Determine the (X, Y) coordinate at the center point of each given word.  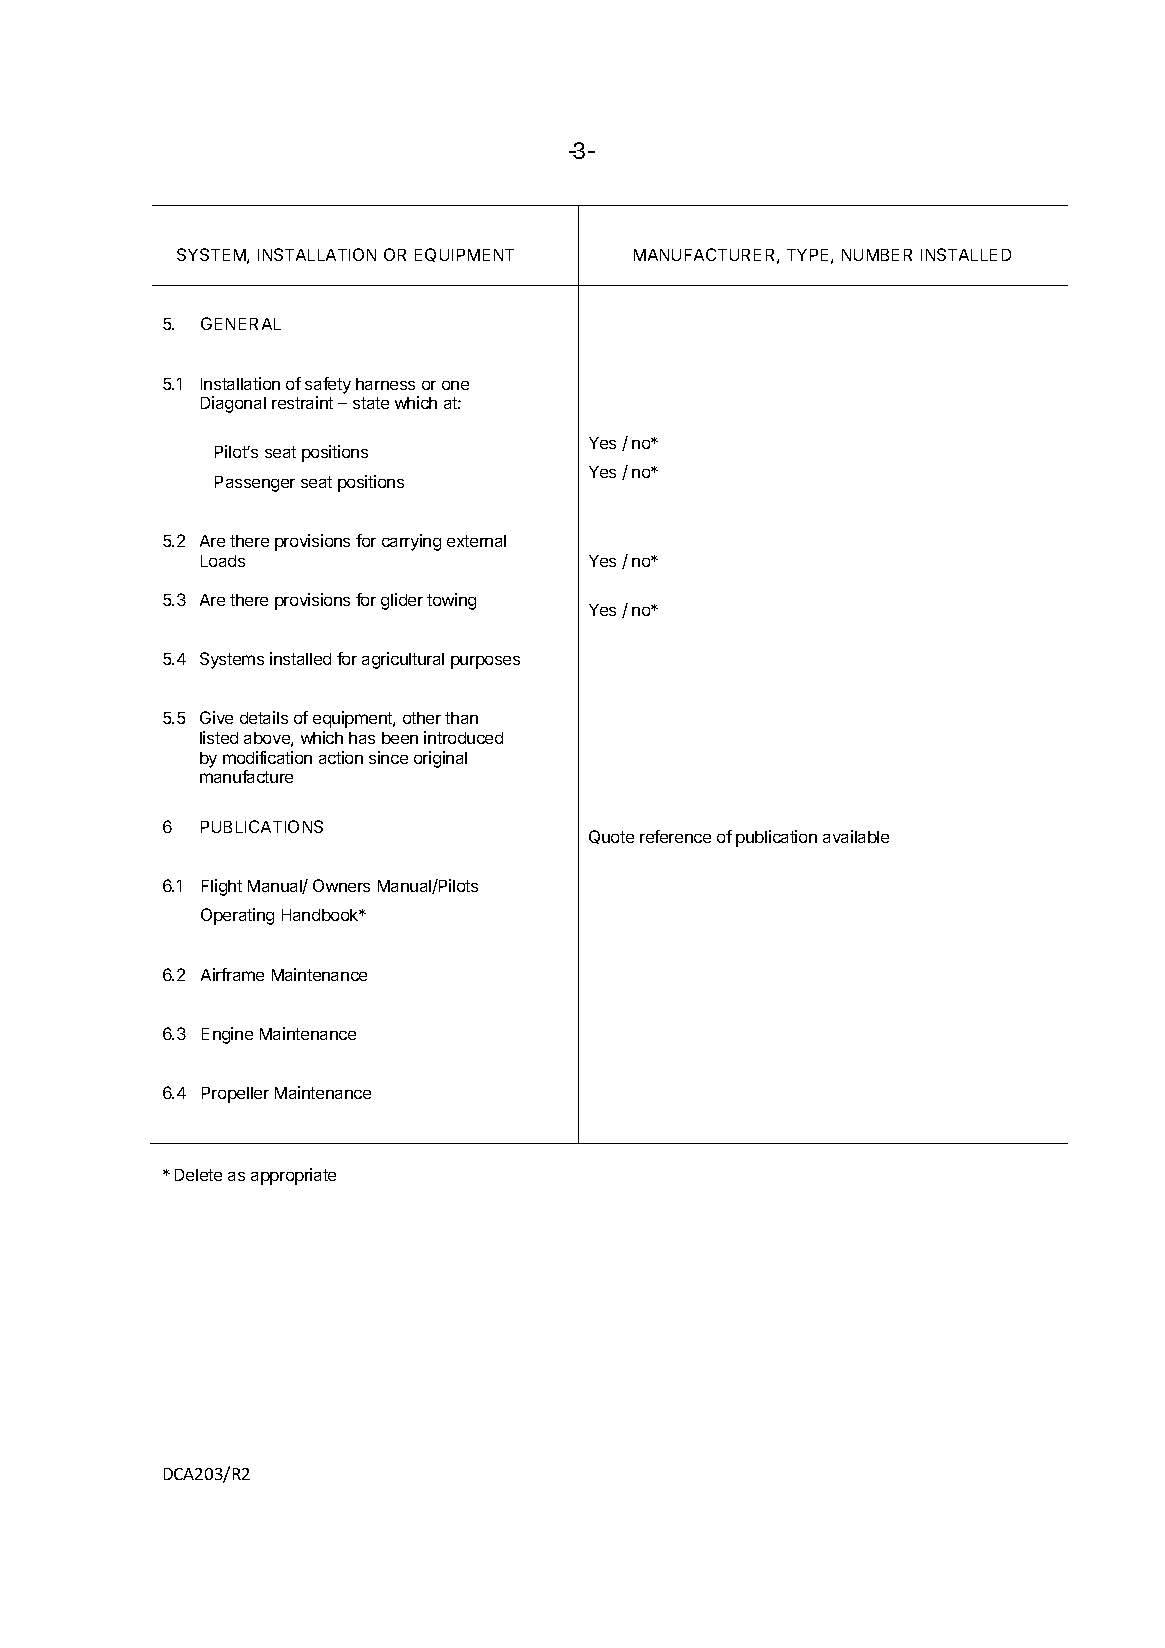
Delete (198, 1175)
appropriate (293, 1176)
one (455, 385)
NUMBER (877, 255)
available (856, 836)
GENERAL (241, 323)
